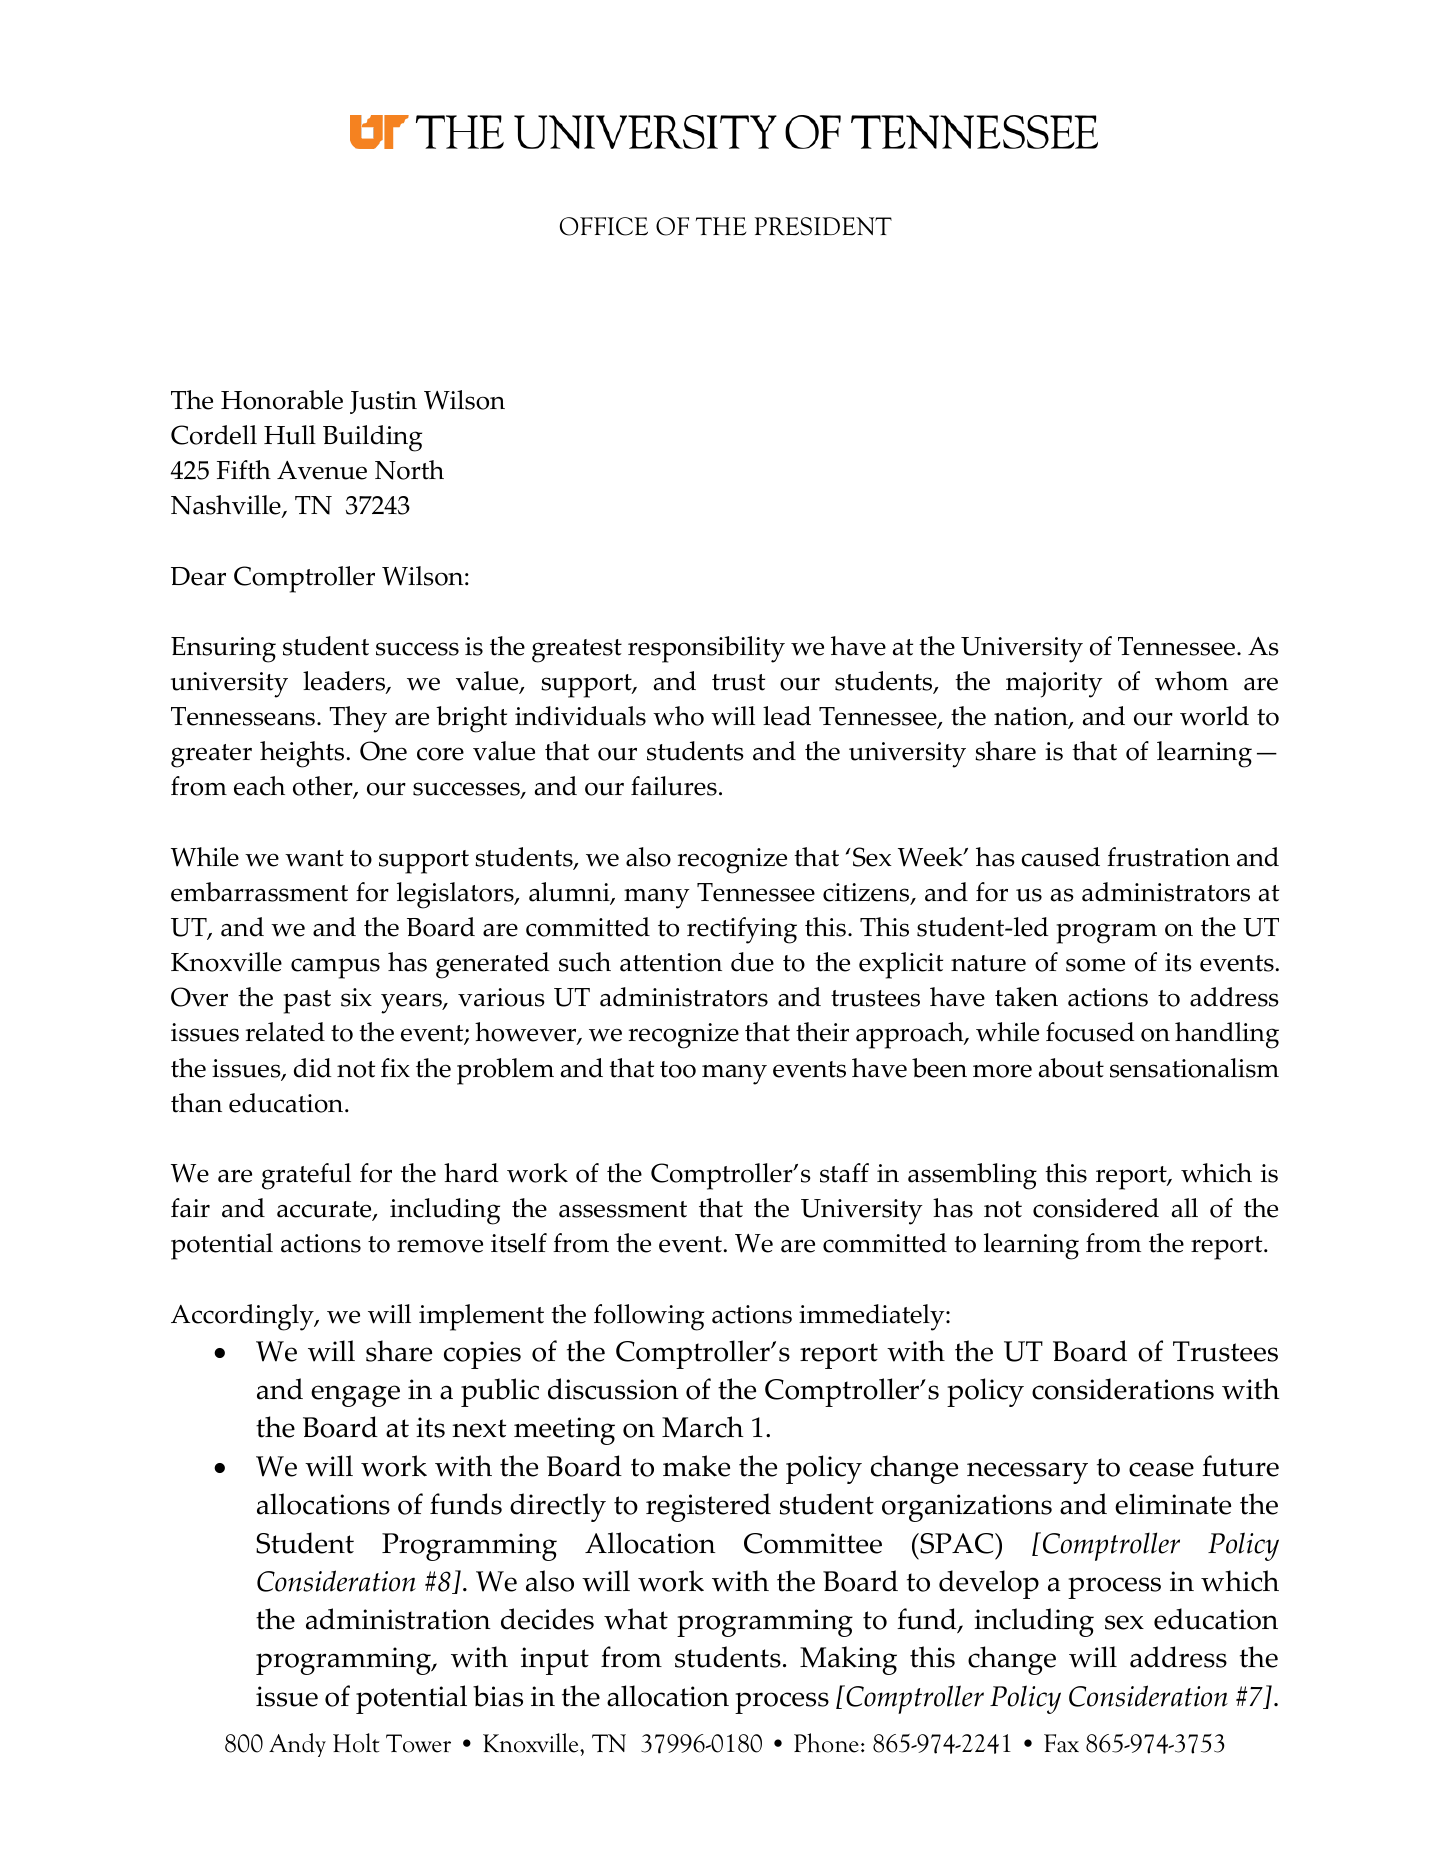  Describe the element at coordinates (823, 226) in the image. I see `PRESIDENT` at that location.
